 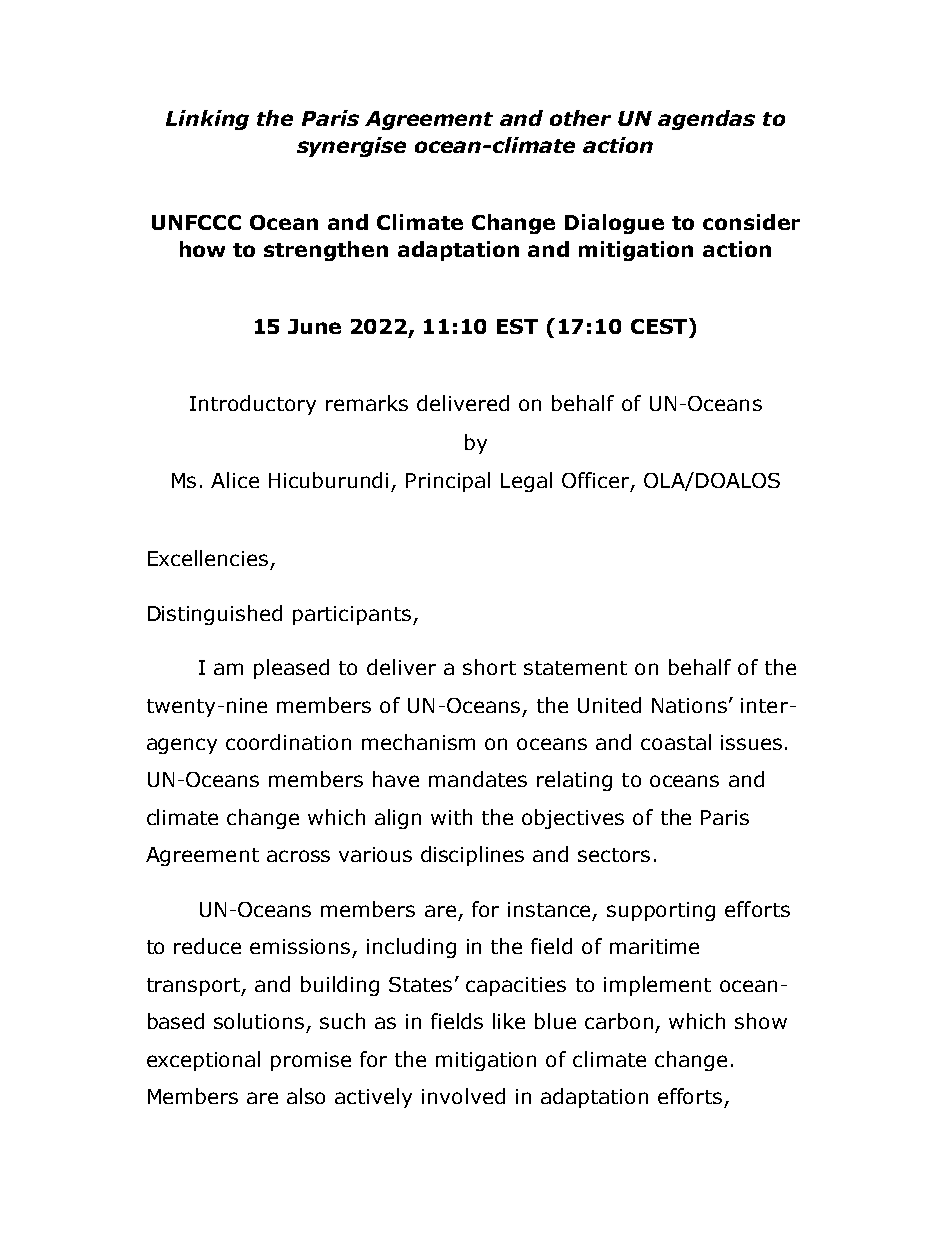 I want to click on Nations, so click(x=689, y=705).
